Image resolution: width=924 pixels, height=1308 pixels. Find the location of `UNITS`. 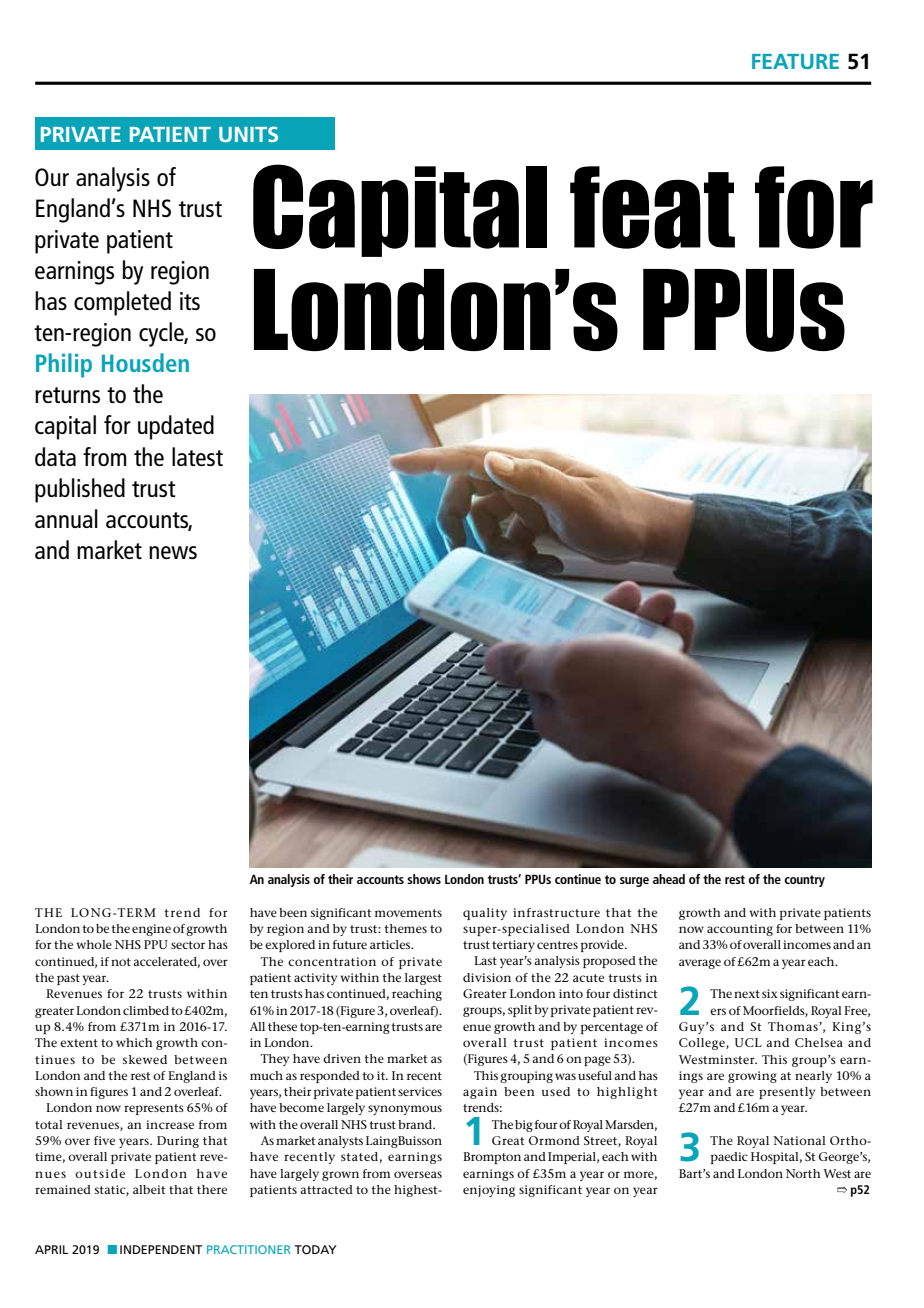

UNITS is located at coordinates (248, 134).
